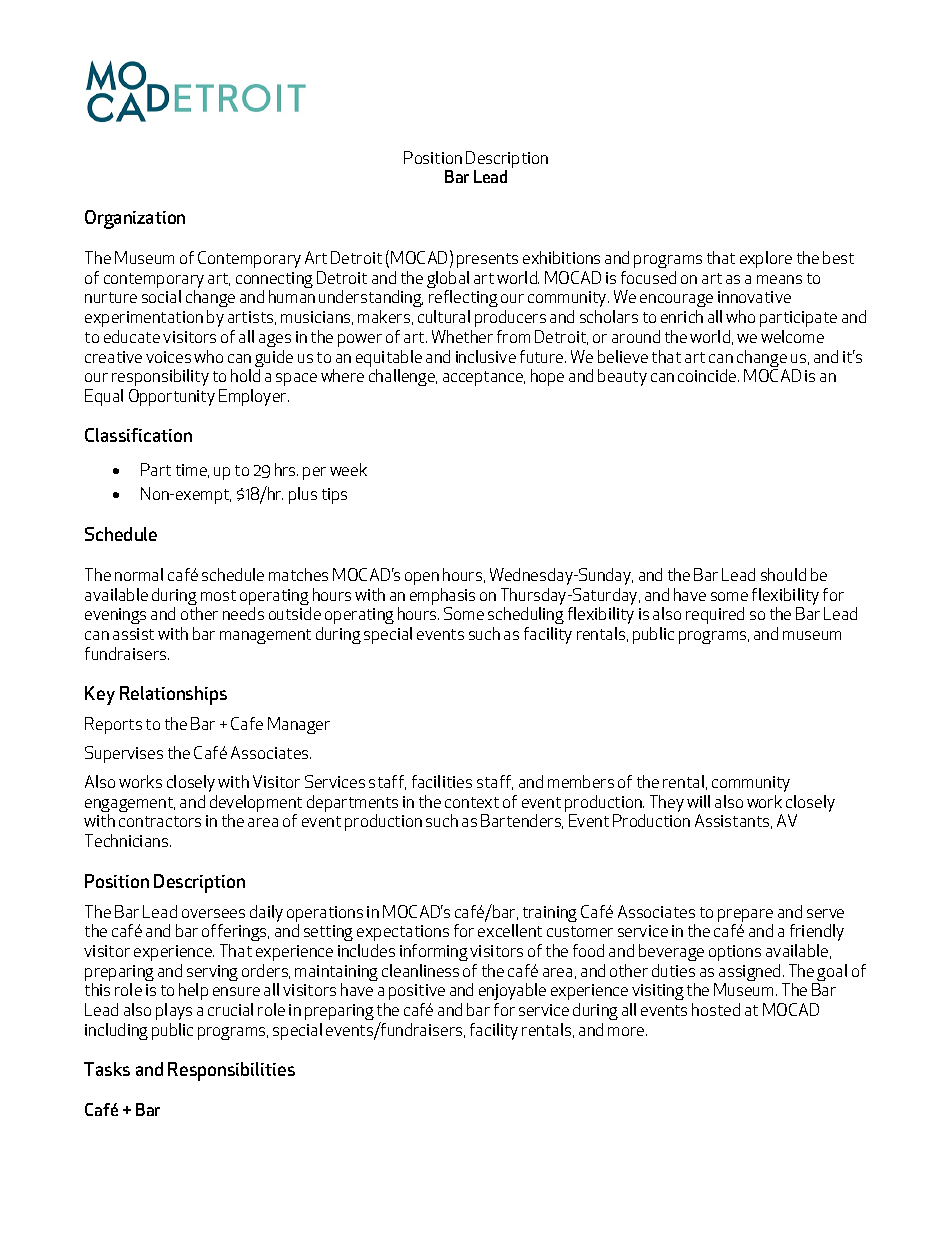 Image resolution: width=952 pixels, height=1233 pixels. Describe the element at coordinates (139, 574) in the screenshot. I see `normal` at that location.
